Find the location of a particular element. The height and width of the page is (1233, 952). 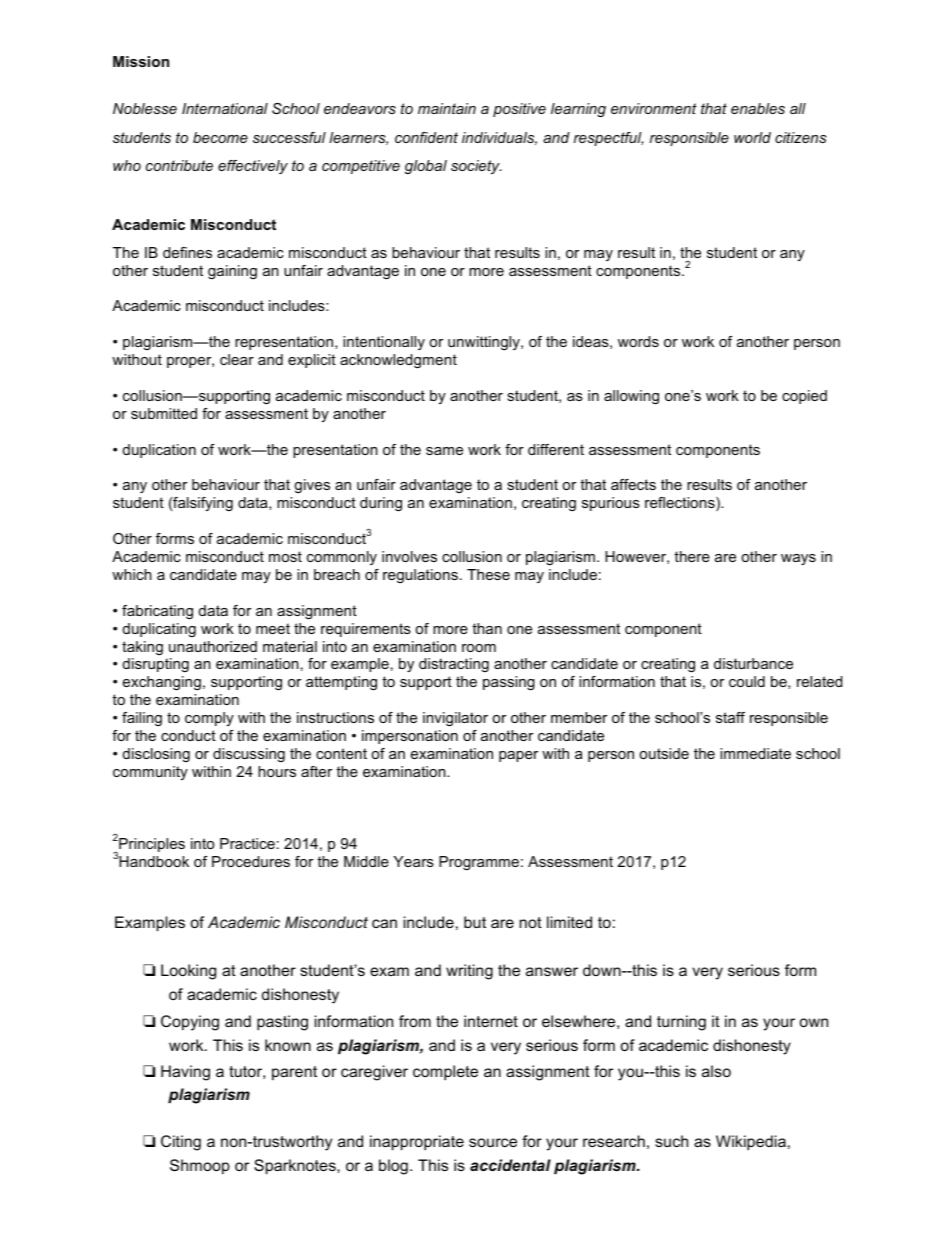

Procedures is located at coordinates (251, 861).
